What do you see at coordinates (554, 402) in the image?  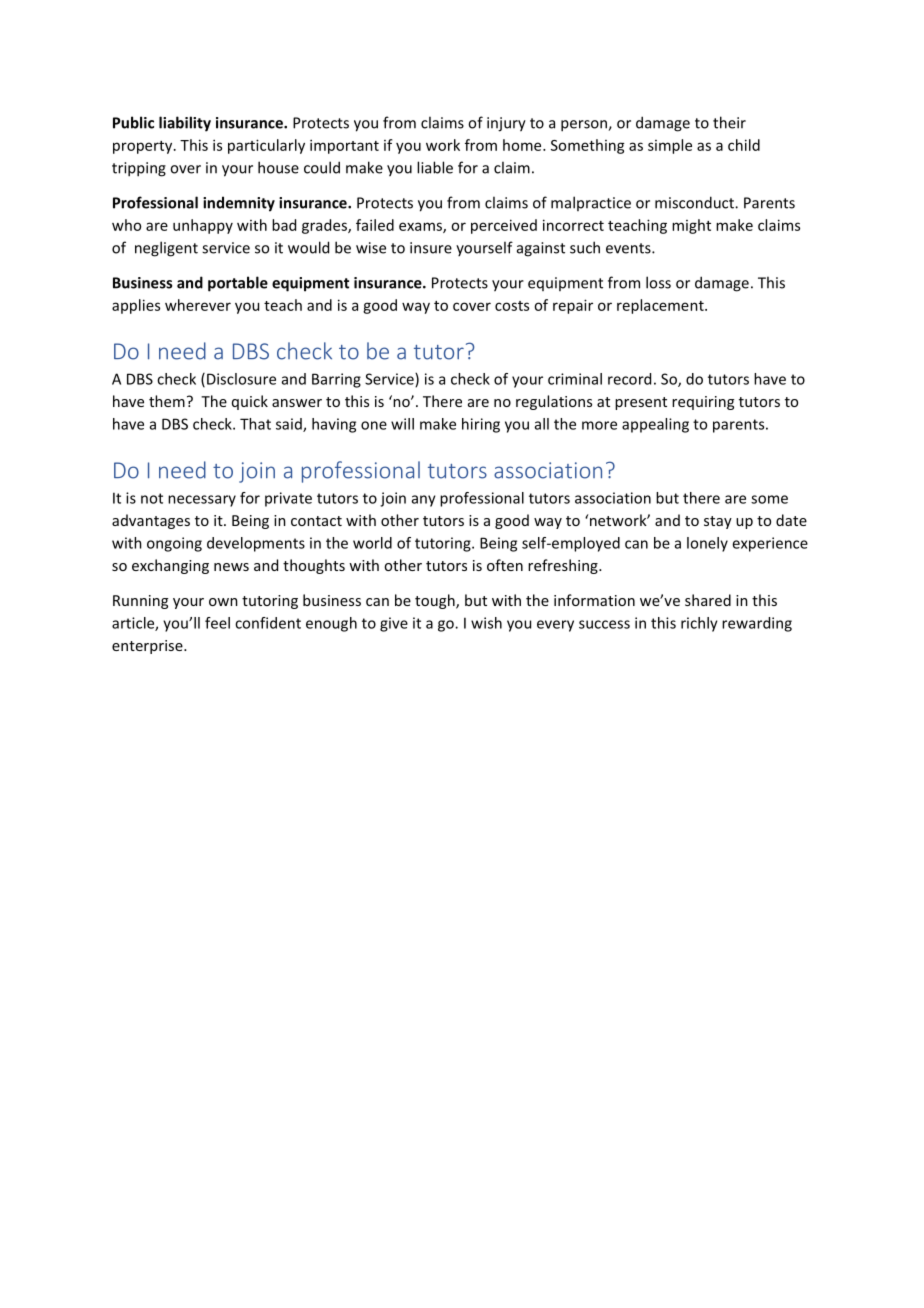 I see `regulations` at bounding box center [554, 402].
